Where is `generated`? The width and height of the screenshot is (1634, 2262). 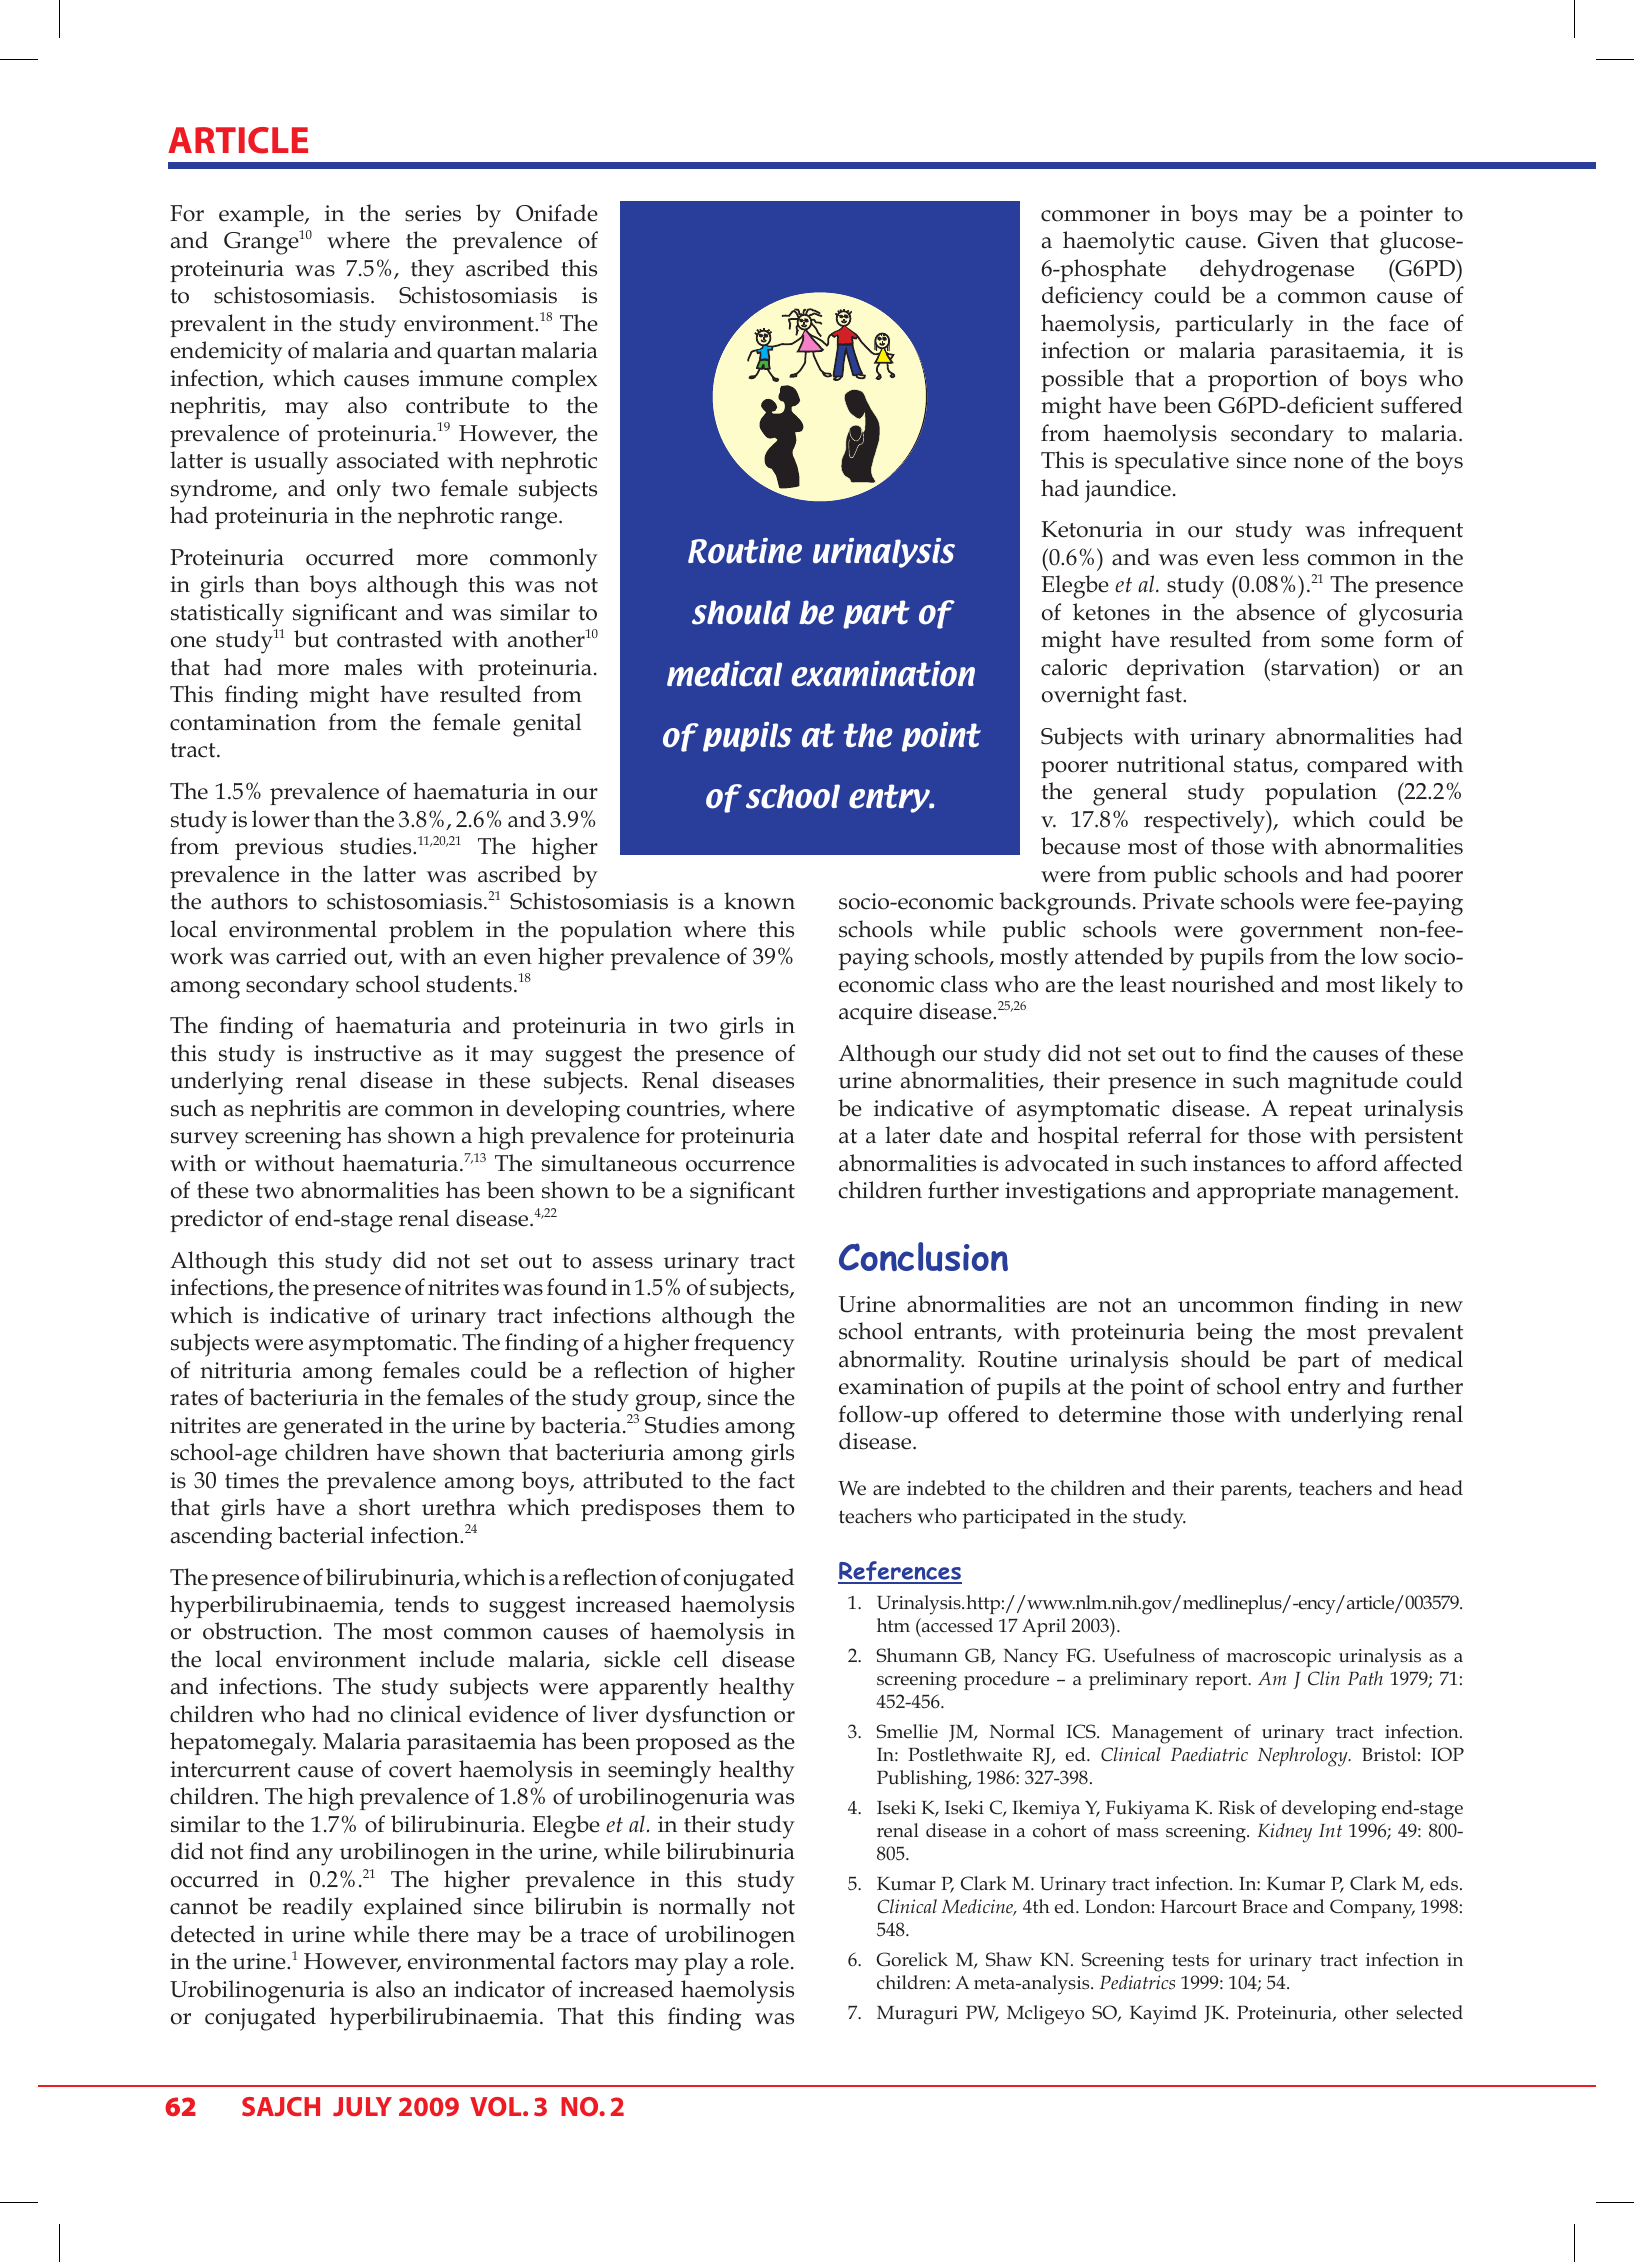 generated is located at coordinates (333, 1428).
